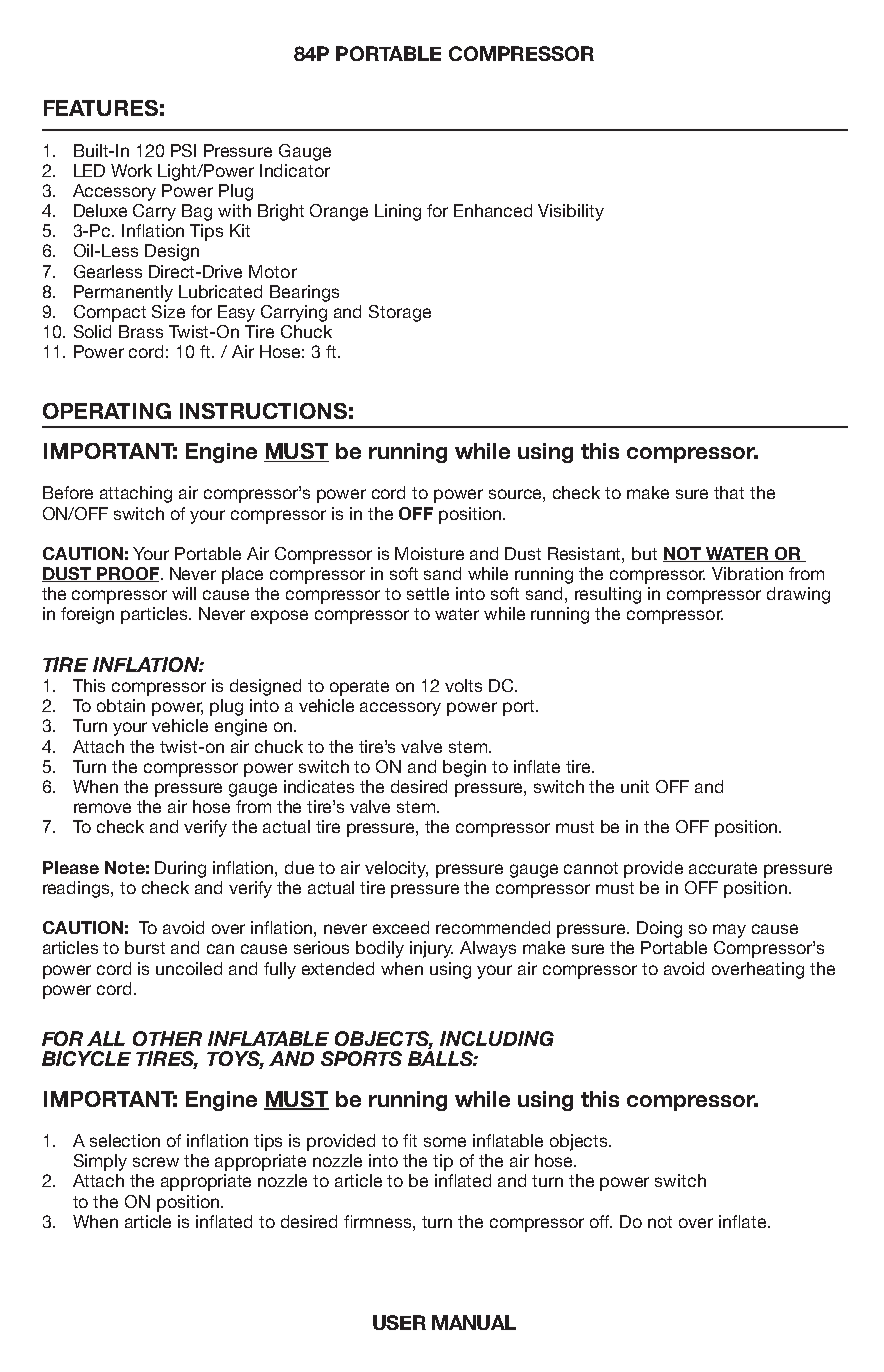  I want to click on begin, so click(464, 768).
